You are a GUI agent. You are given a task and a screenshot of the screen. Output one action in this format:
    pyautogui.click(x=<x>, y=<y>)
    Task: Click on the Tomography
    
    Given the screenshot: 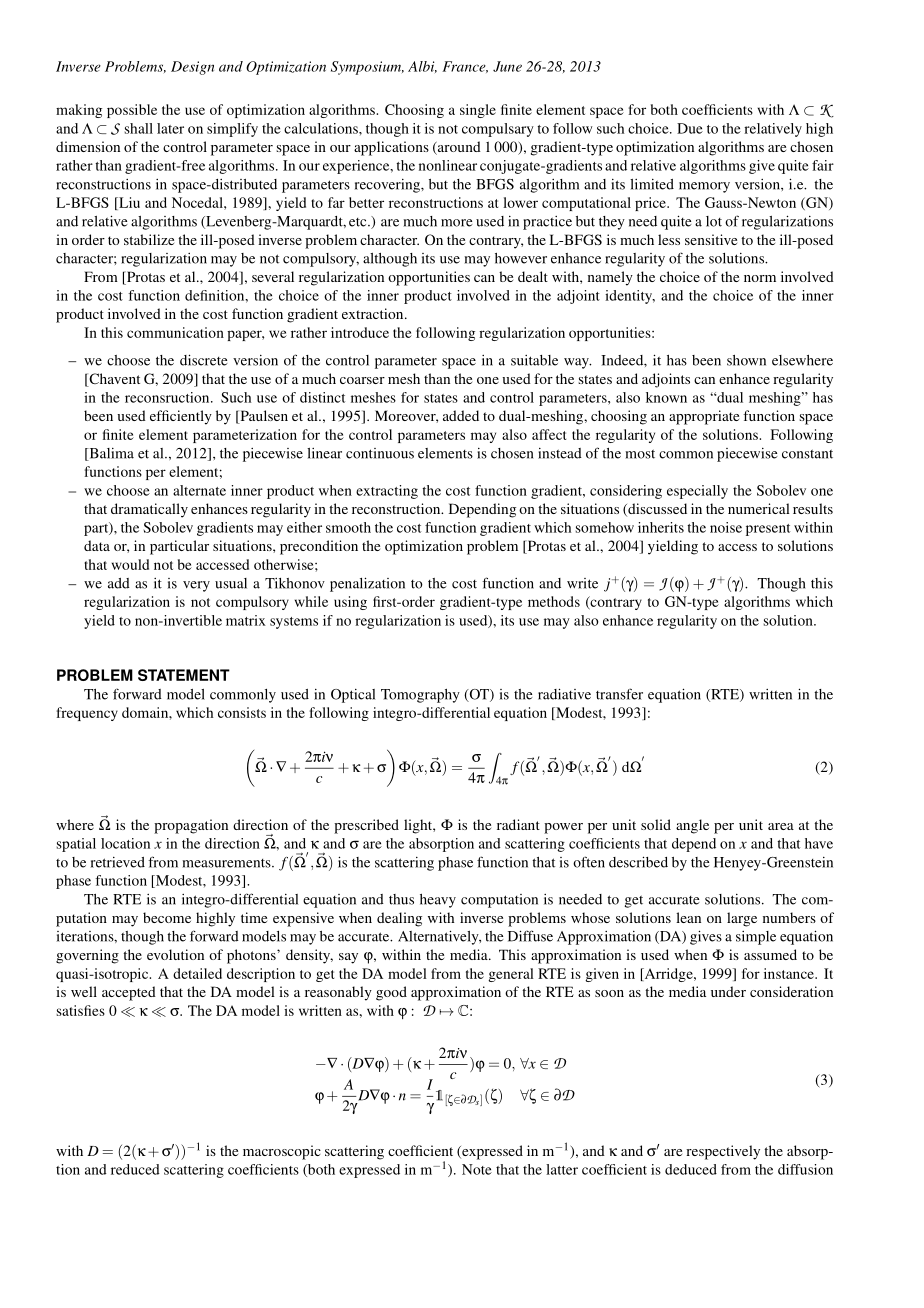 What is the action you would take?
    pyautogui.click(x=420, y=696)
